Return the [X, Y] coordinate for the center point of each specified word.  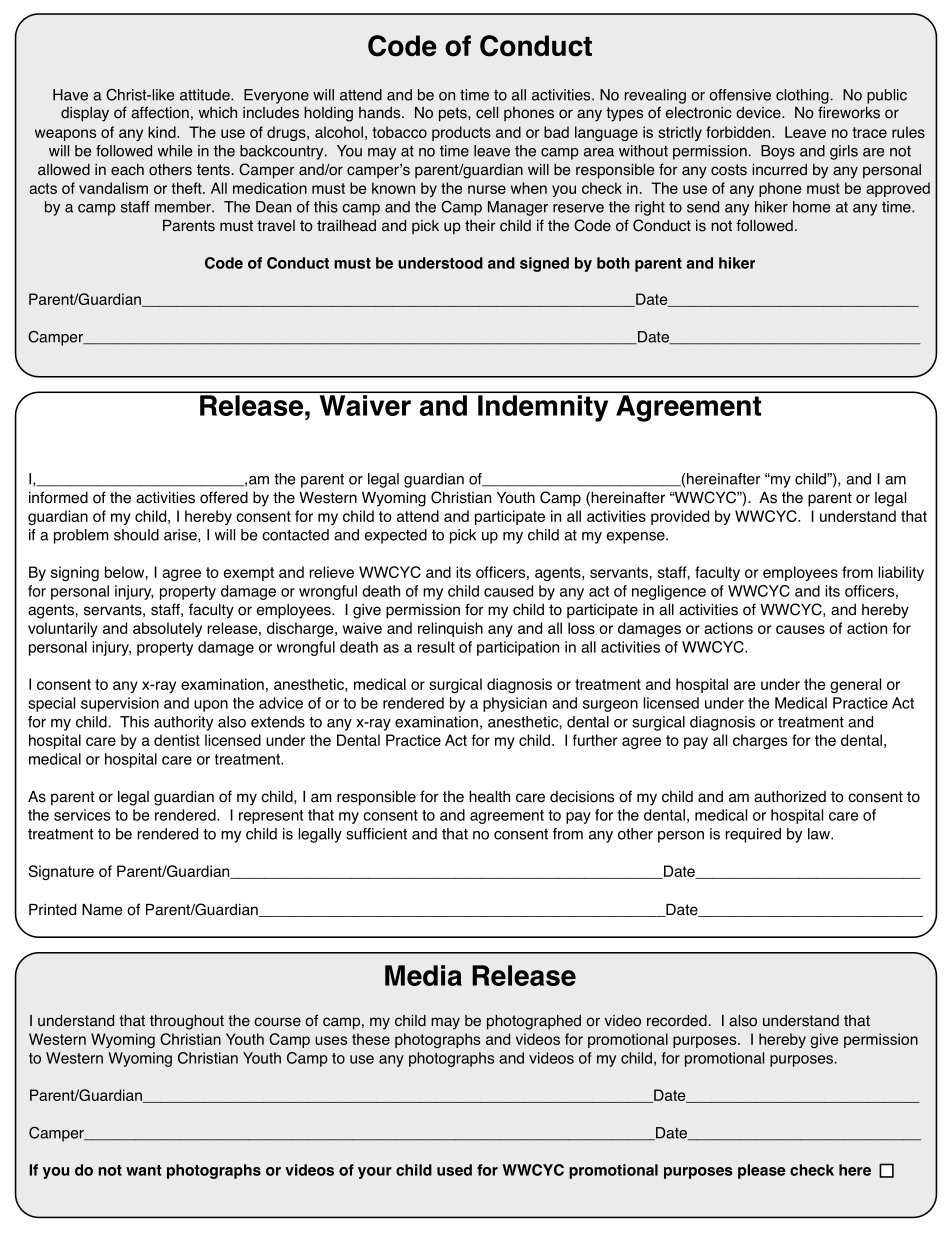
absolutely [167, 629]
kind [163, 132]
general [855, 685]
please [761, 1171]
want [144, 1170]
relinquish [450, 629]
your [375, 1173]
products [461, 133]
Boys [778, 152]
